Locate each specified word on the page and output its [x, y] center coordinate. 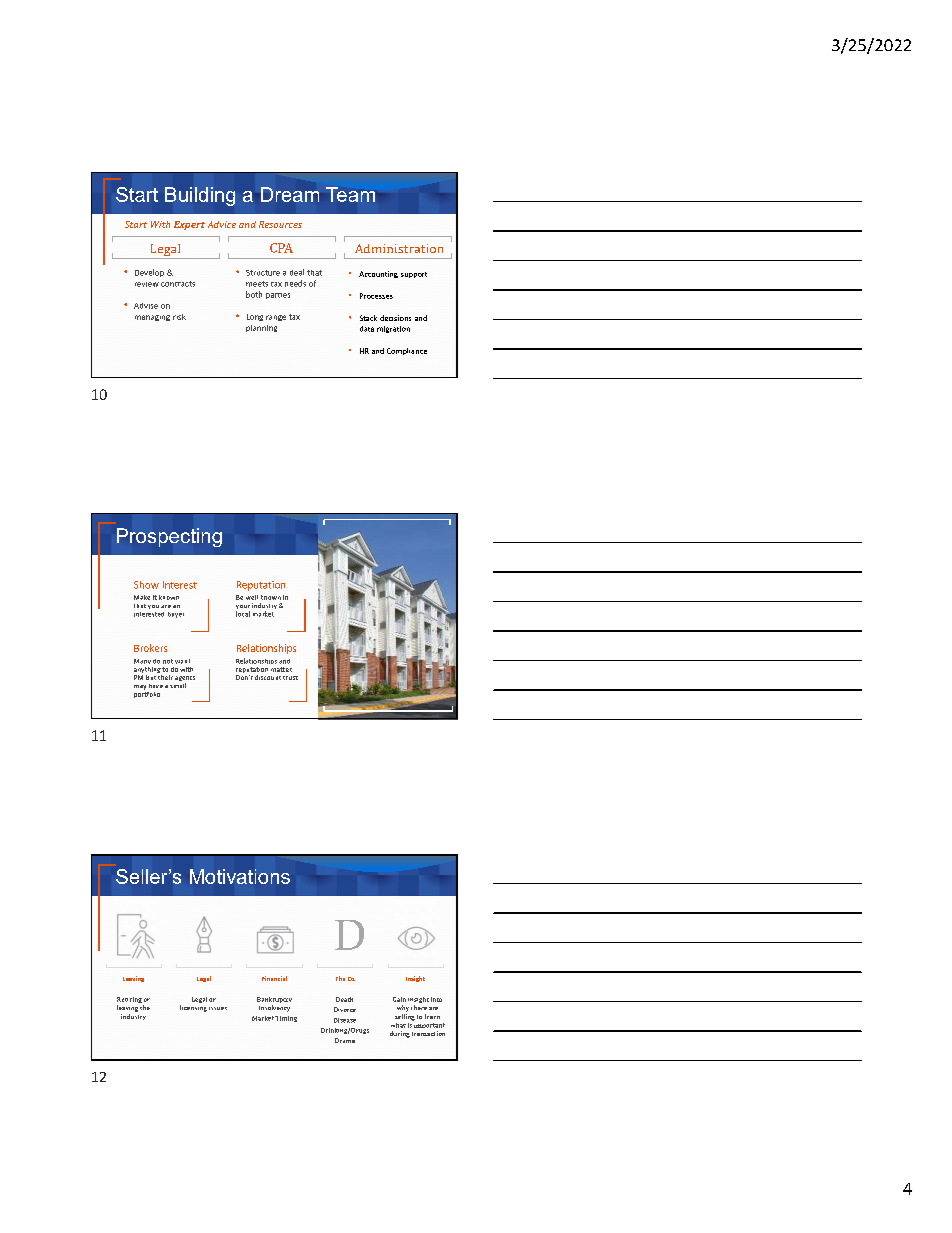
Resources [280, 224]
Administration [399, 248]
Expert [189, 225]
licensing [193, 1008]
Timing [286, 1019]
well [252, 597]
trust [290, 678]
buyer [176, 615]
